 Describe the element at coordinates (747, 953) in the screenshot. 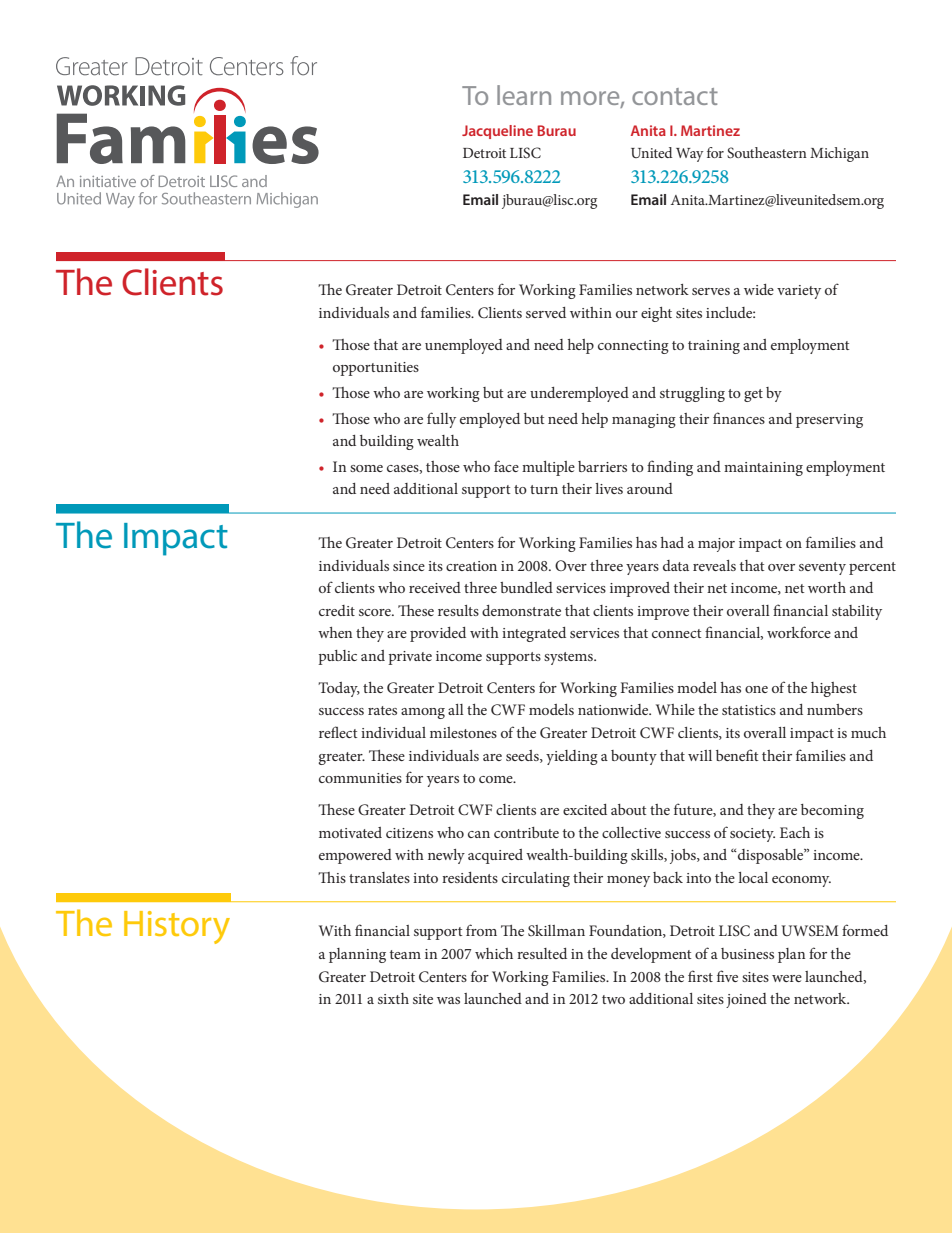

I see `business` at that location.
